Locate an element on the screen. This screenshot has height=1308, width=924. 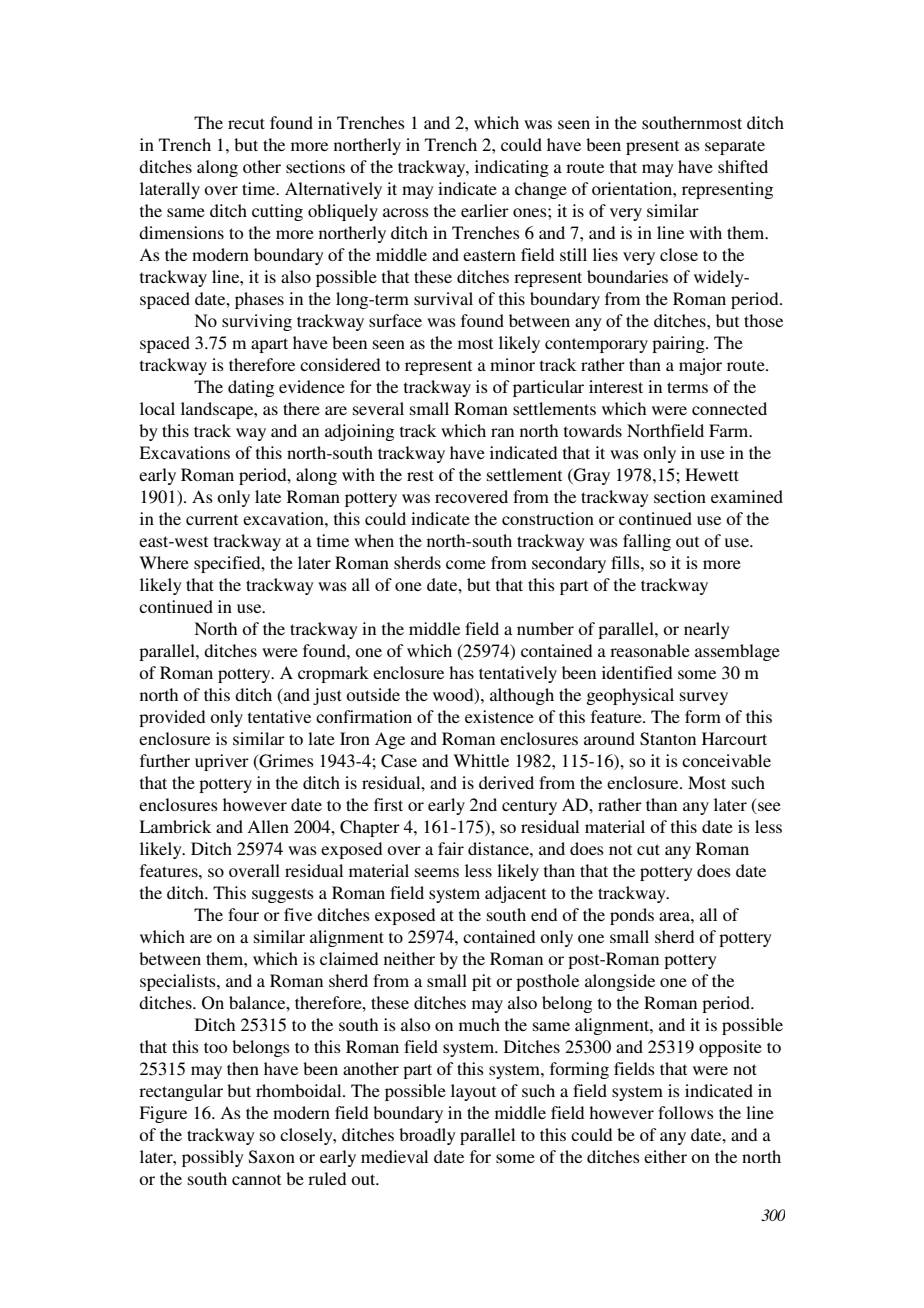
Whittle is located at coordinates (481, 760).
